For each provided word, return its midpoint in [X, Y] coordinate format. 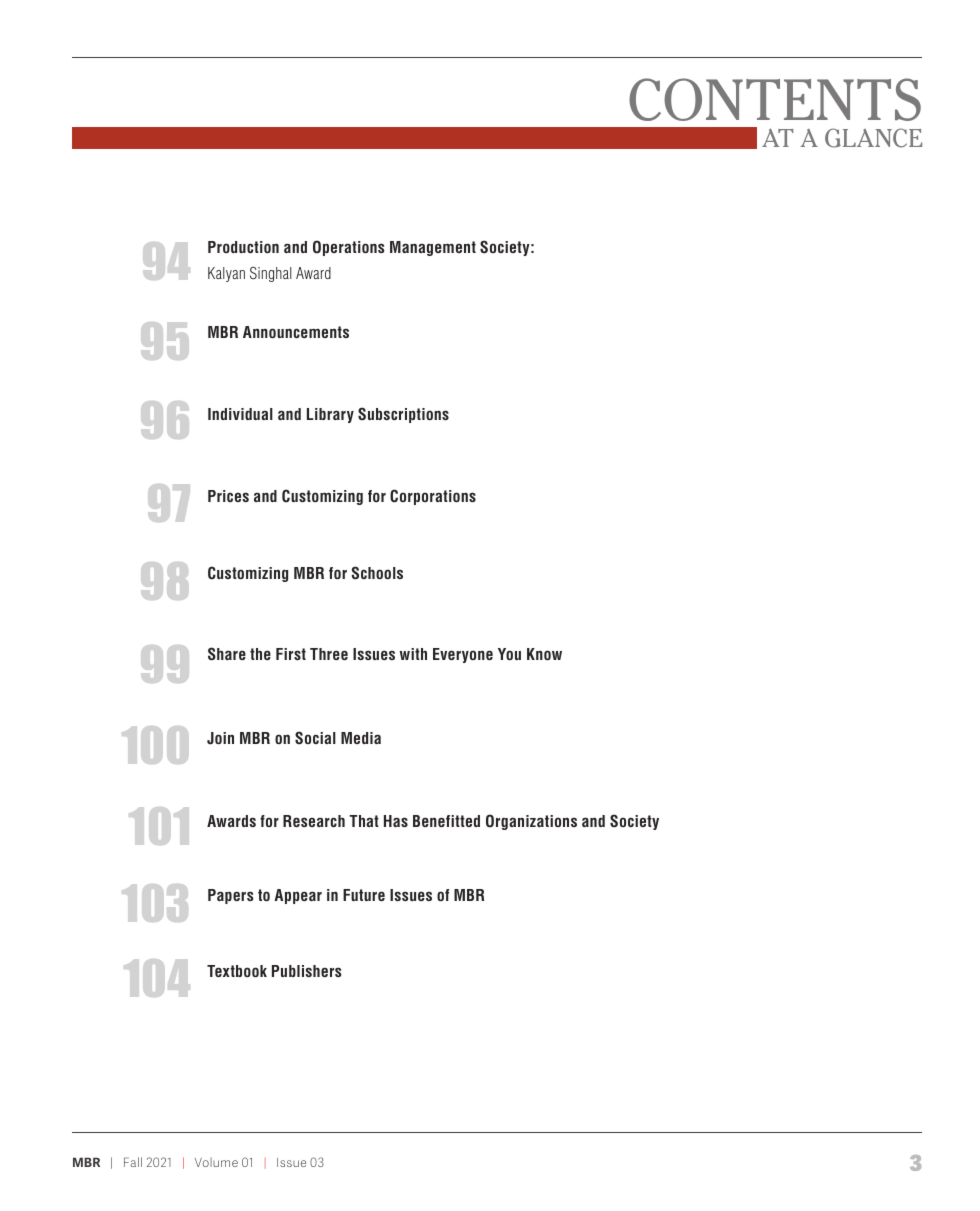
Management [433, 248]
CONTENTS [775, 99]
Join [220, 738]
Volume [216, 1162]
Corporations [433, 497]
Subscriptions [403, 415]
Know [544, 654]
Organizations [531, 822]
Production [243, 247]
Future [364, 895]
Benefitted [446, 821]
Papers [231, 896]
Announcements [296, 332]
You [509, 654]
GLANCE [873, 138]
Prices [228, 496]
